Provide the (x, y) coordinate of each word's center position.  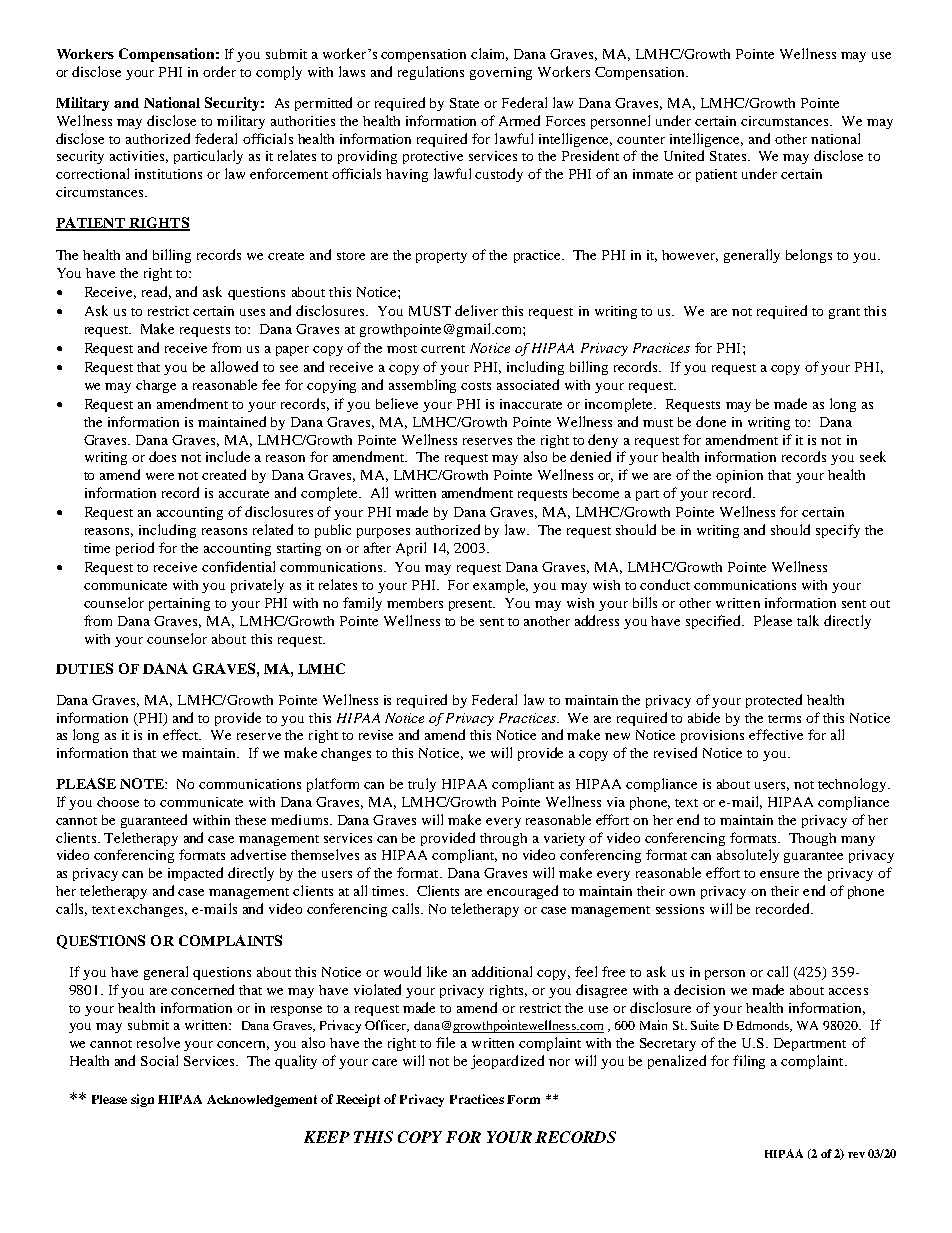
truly (422, 785)
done (711, 421)
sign (142, 1100)
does (162, 456)
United (684, 155)
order (219, 71)
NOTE (143, 783)
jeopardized (507, 1062)
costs (476, 386)
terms (784, 719)
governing (501, 73)
